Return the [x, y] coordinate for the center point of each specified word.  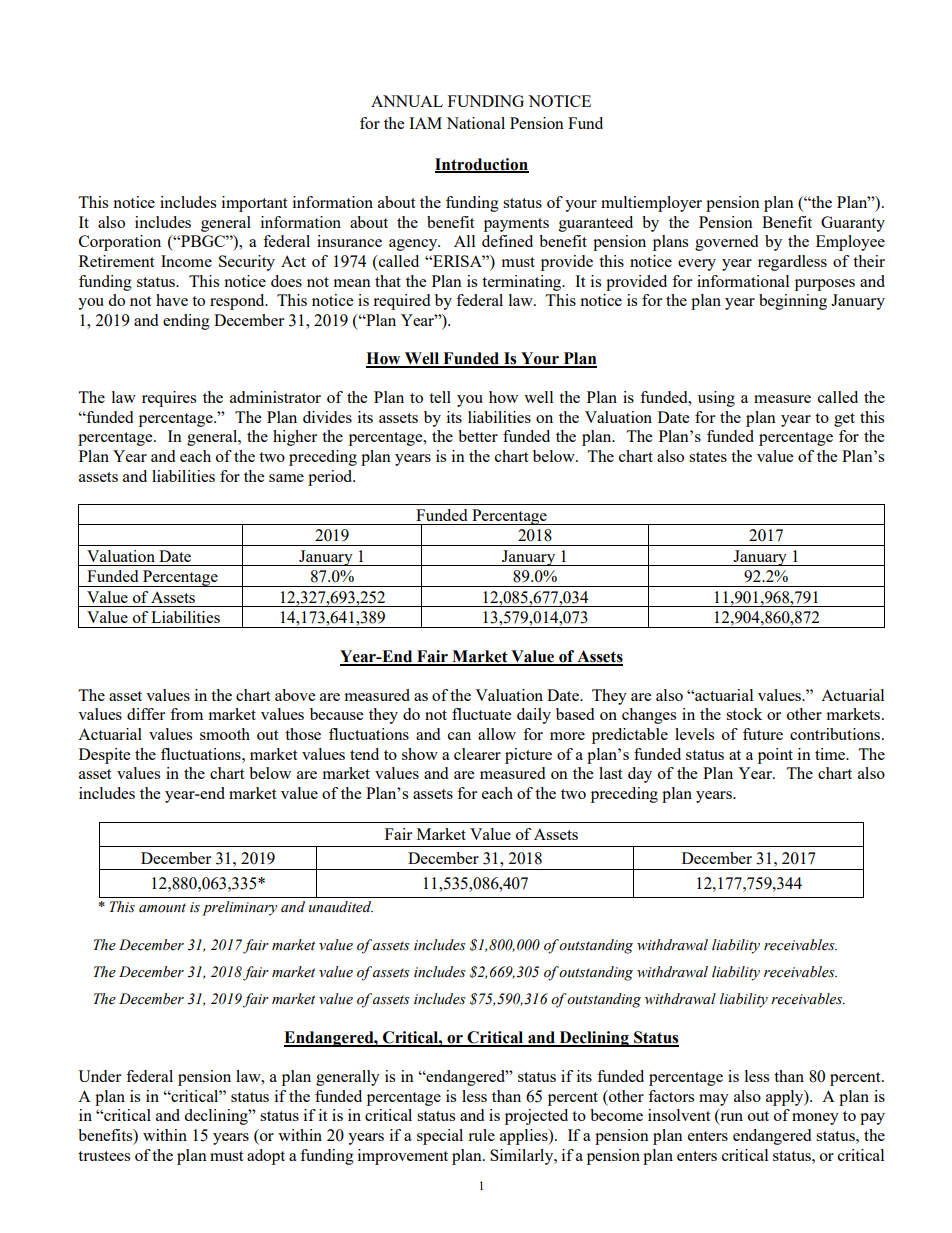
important [254, 204]
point [775, 756]
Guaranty [853, 224]
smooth [225, 734]
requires [169, 399]
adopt [266, 1157]
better [478, 436]
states [708, 457]
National [475, 123]
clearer [477, 754]
